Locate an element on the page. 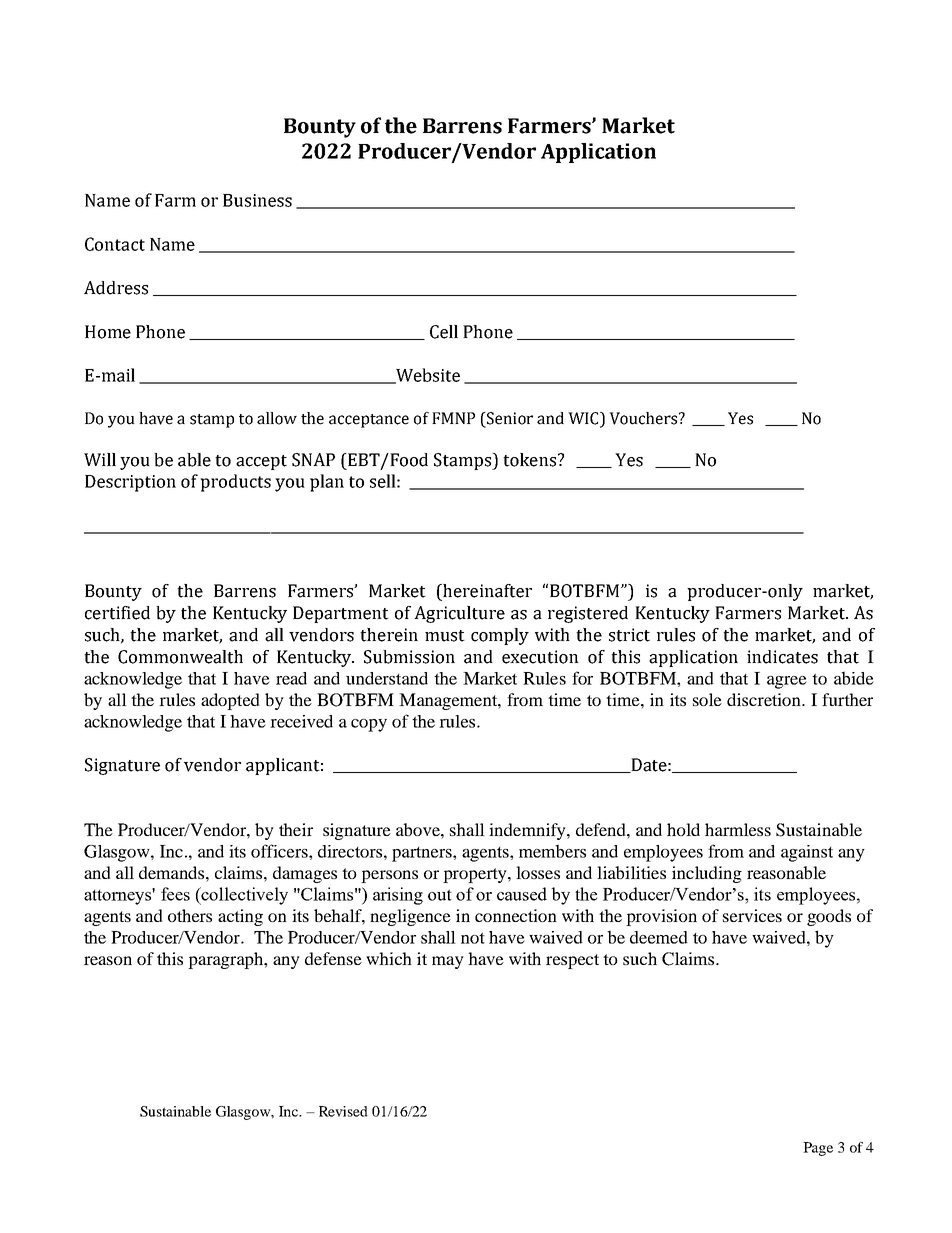 The height and width of the document is (1233, 952). Contact is located at coordinates (115, 244).
